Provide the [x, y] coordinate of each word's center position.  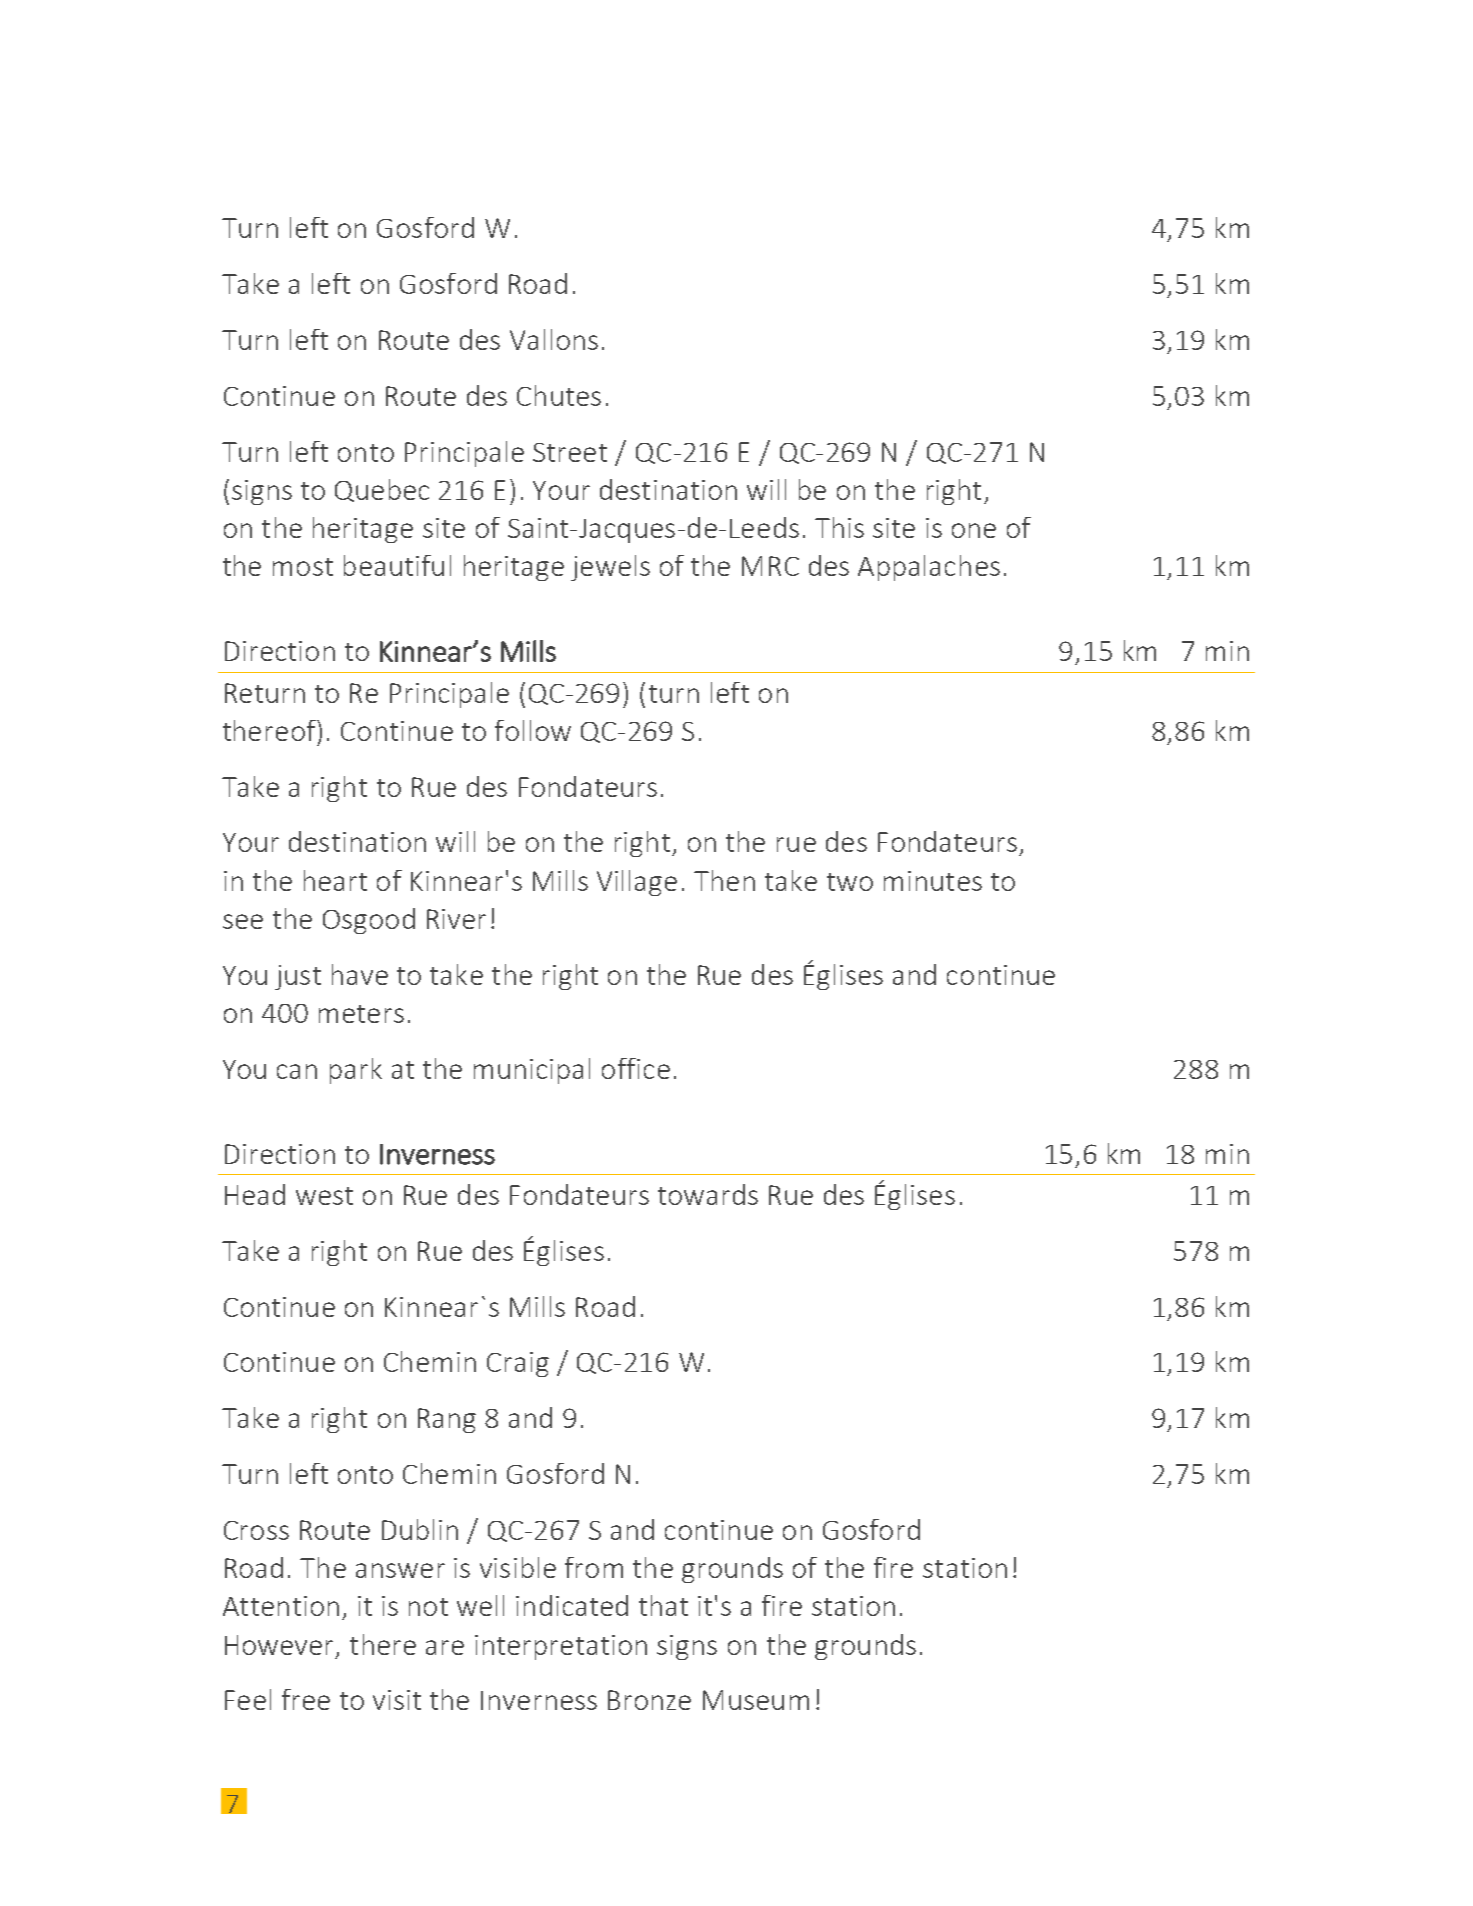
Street [570, 452]
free [306, 1699]
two [850, 882]
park [356, 1071]
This [839, 527]
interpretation [561, 1647]
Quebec [382, 490]
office [636, 1068]
